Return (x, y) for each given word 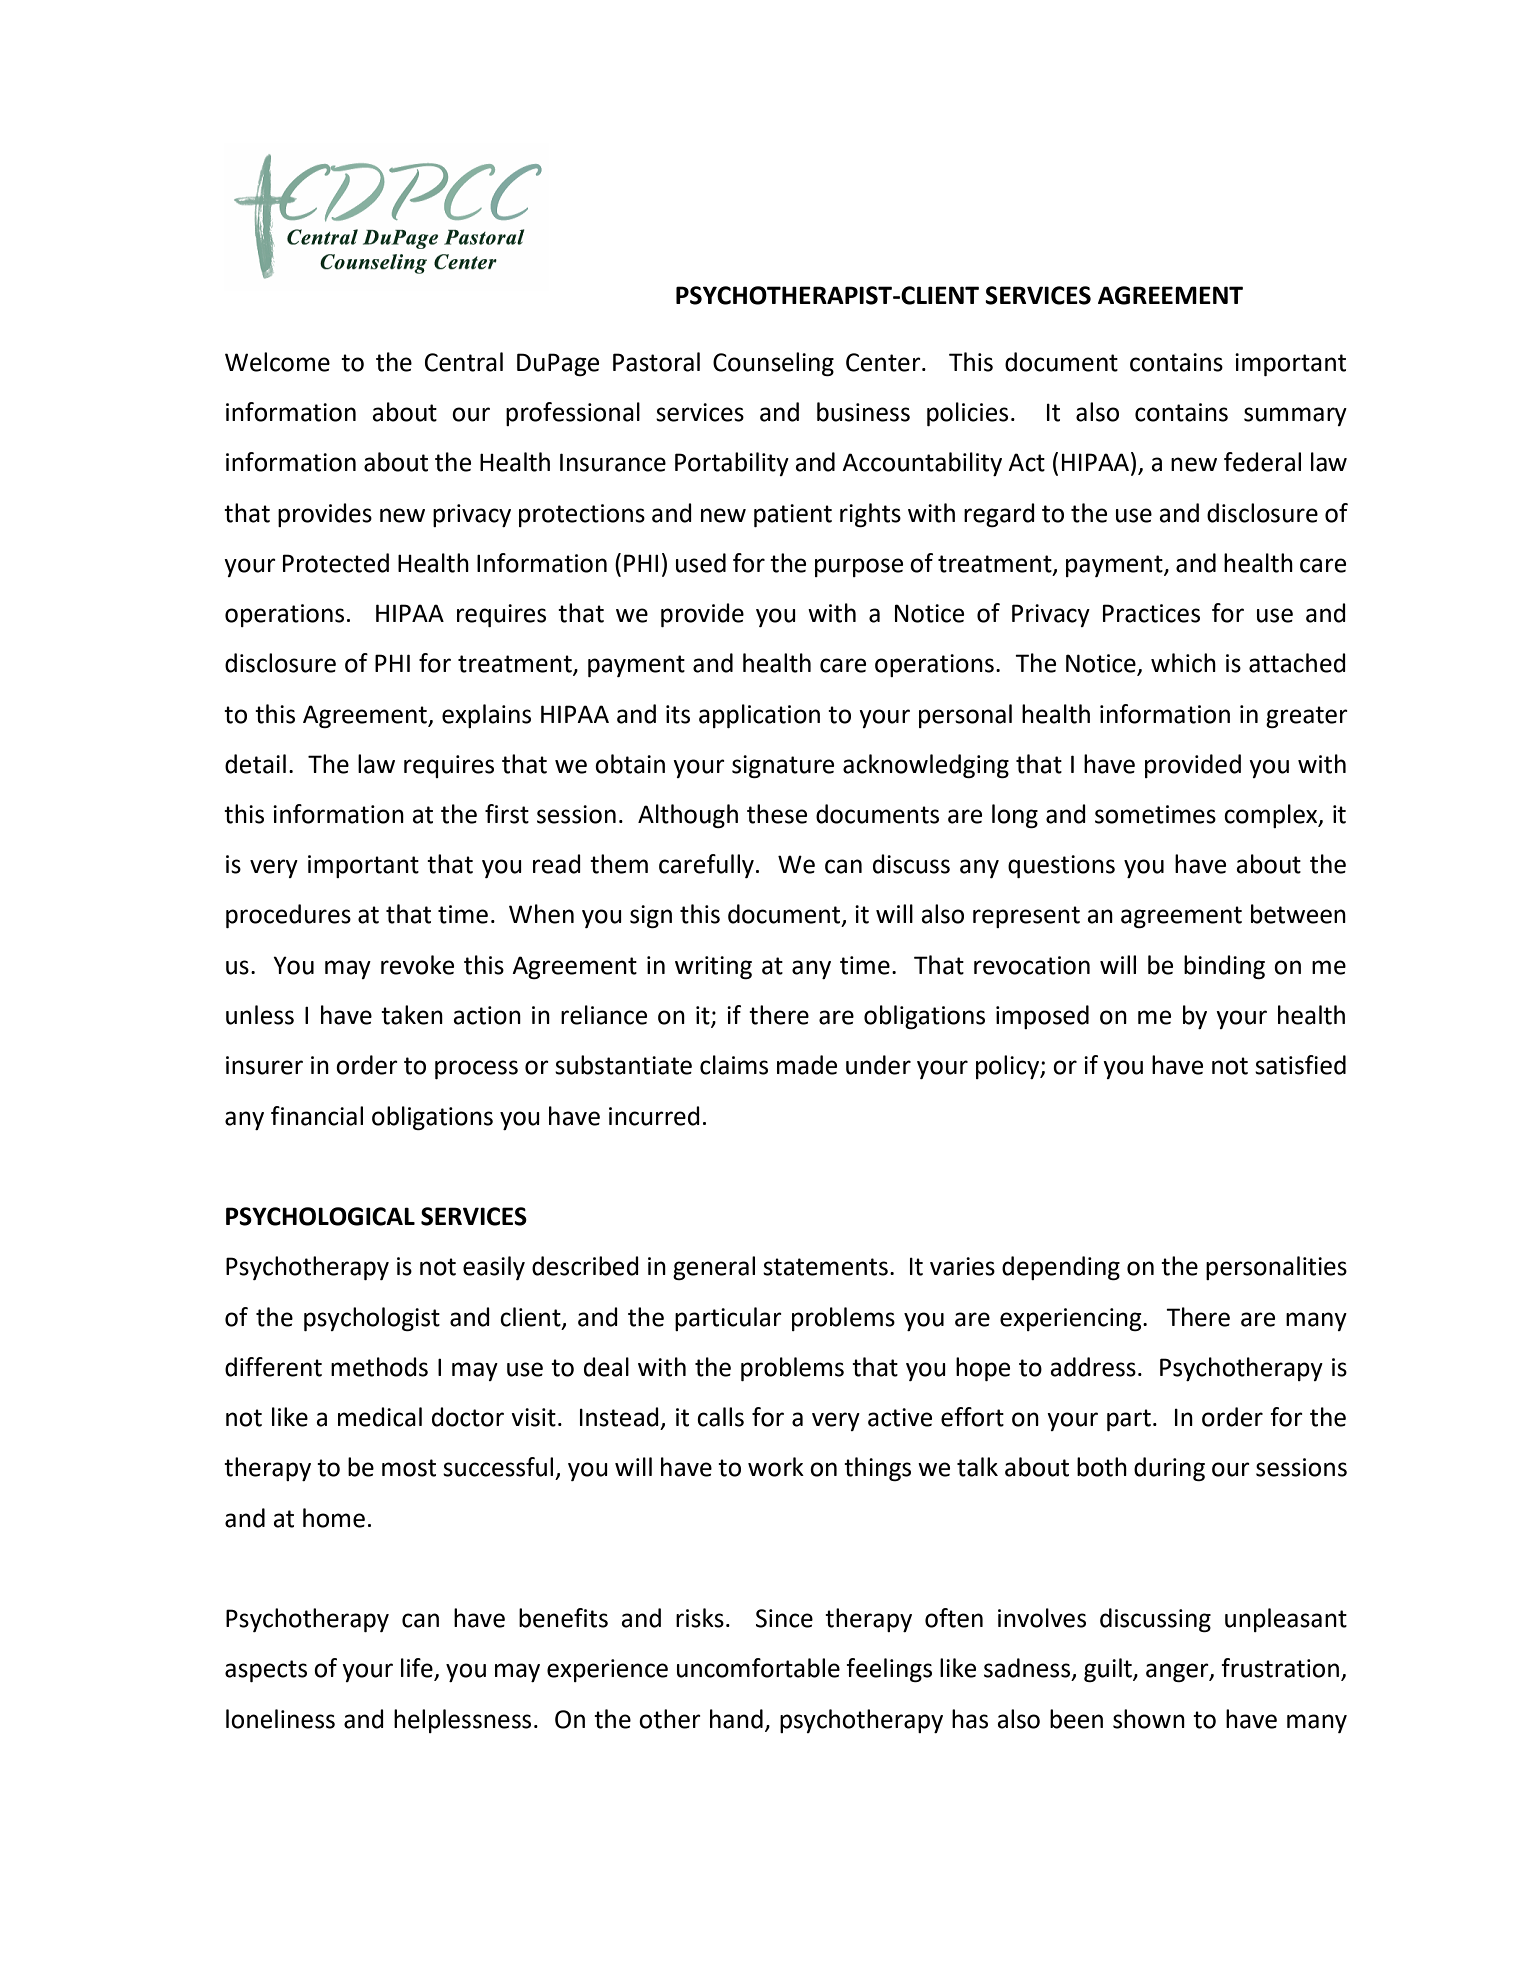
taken (412, 1015)
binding (1224, 967)
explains (486, 716)
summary (1295, 416)
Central (464, 362)
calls (720, 1417)
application (759, 716)
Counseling (773, 364)
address (1093, 1367)
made (807, 1065)
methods (379, 1367)
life (418, 1669)
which (1183, 663)
